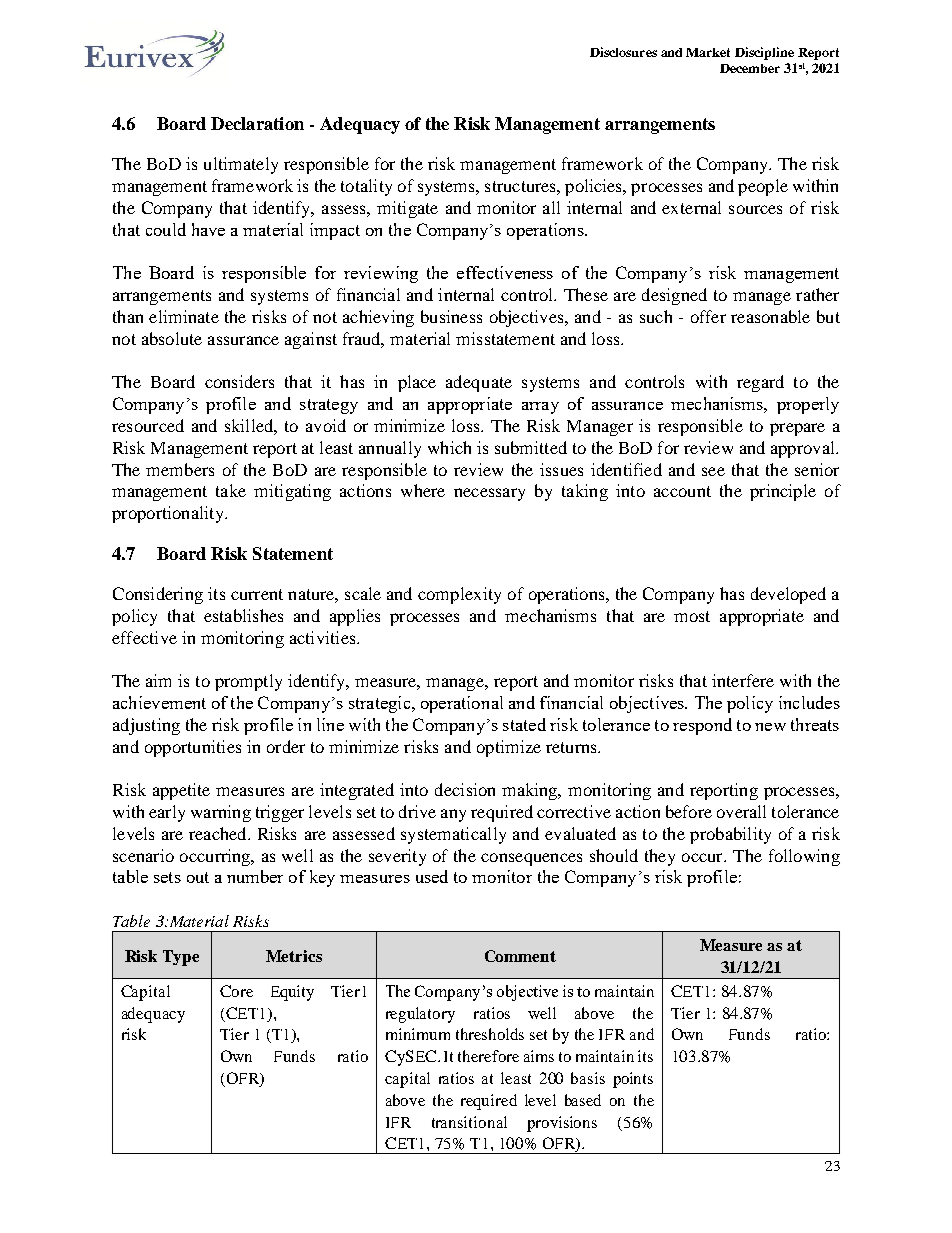 The image size is (952, 1233). Describe the element at coordinates (257, 594) in the screenshot. I see `current` at that location.
